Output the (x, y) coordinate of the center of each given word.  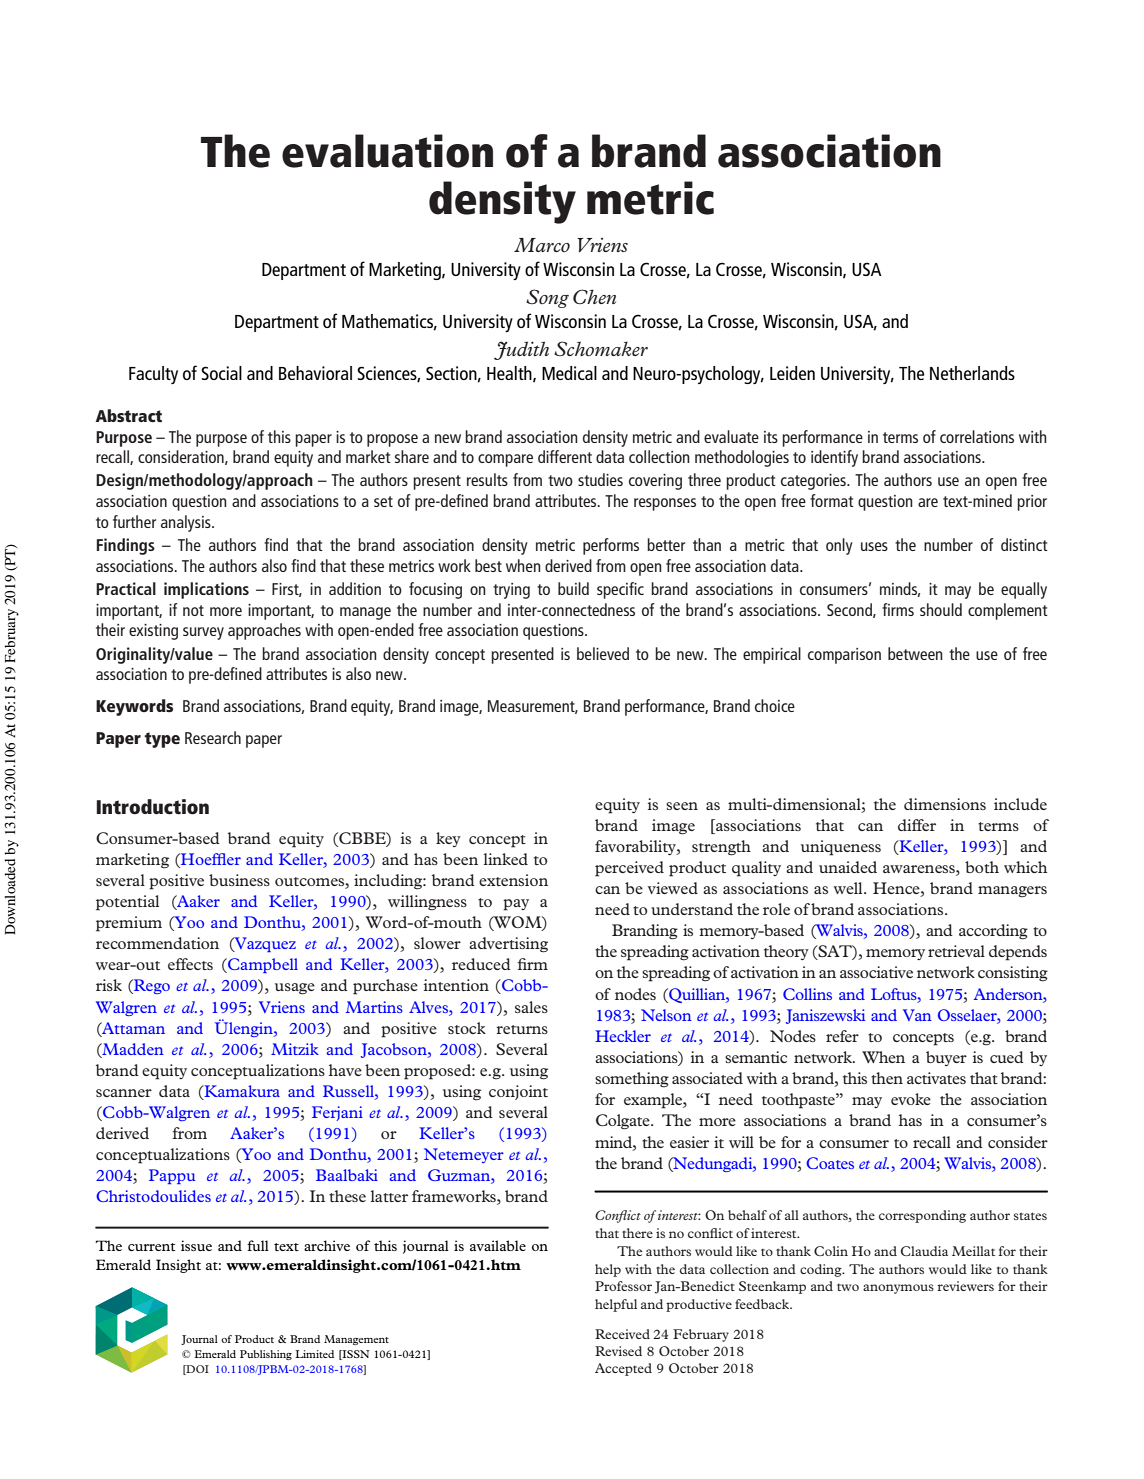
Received (622, 1334)
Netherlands (972, 373)
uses (874, 546)
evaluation (387, 151)
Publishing (266, 1355)
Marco (542, 245)
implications (206, 590)
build (573, 588)
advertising (508, 945)
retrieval (956, 951)
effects (190, 964)
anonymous (898, 1289)
